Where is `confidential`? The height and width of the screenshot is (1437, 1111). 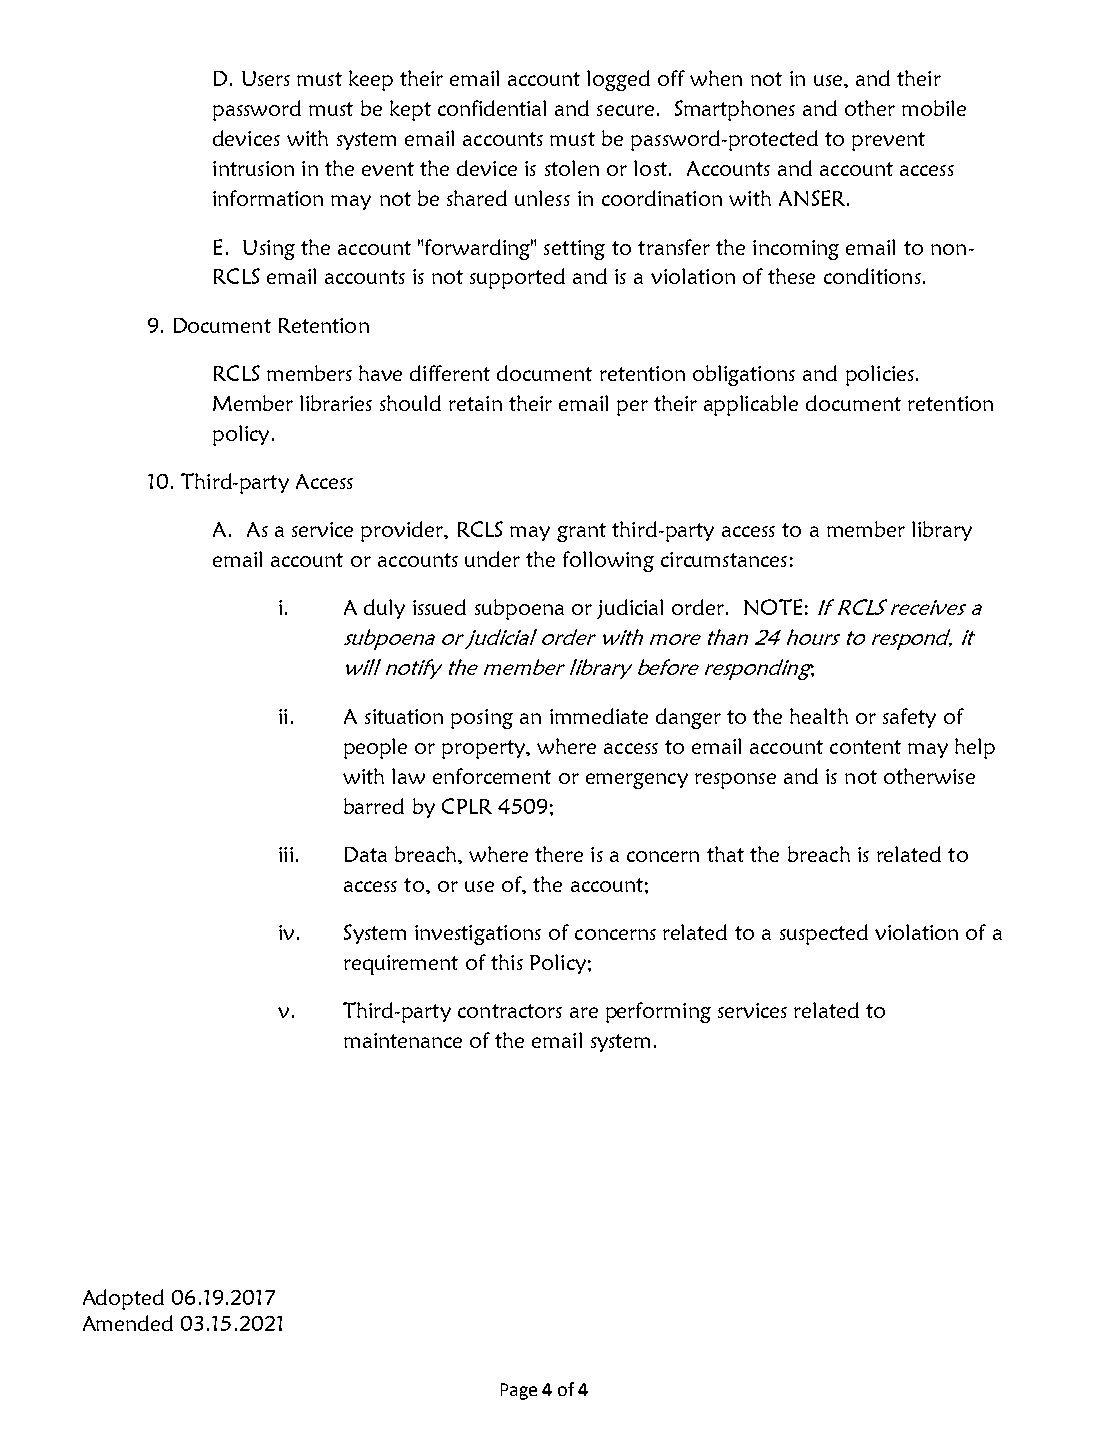 confidential is located at coordinates (492, 108).
